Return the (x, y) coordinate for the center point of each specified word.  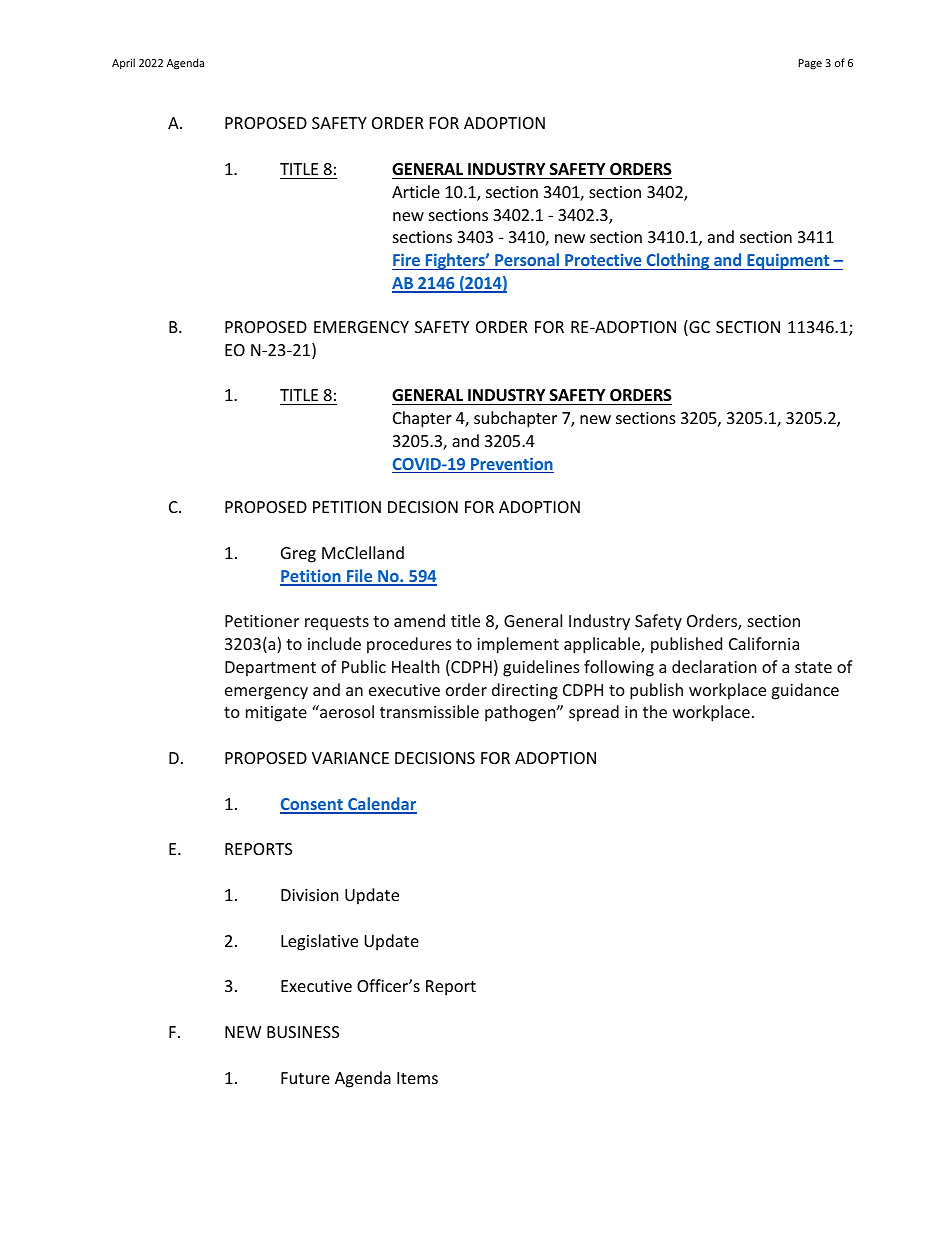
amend (419, 620)
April (123, 63)
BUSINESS (303, 1032)
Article (416, 191)
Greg (298, 555)
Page (810, 64)
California (764, 643)
